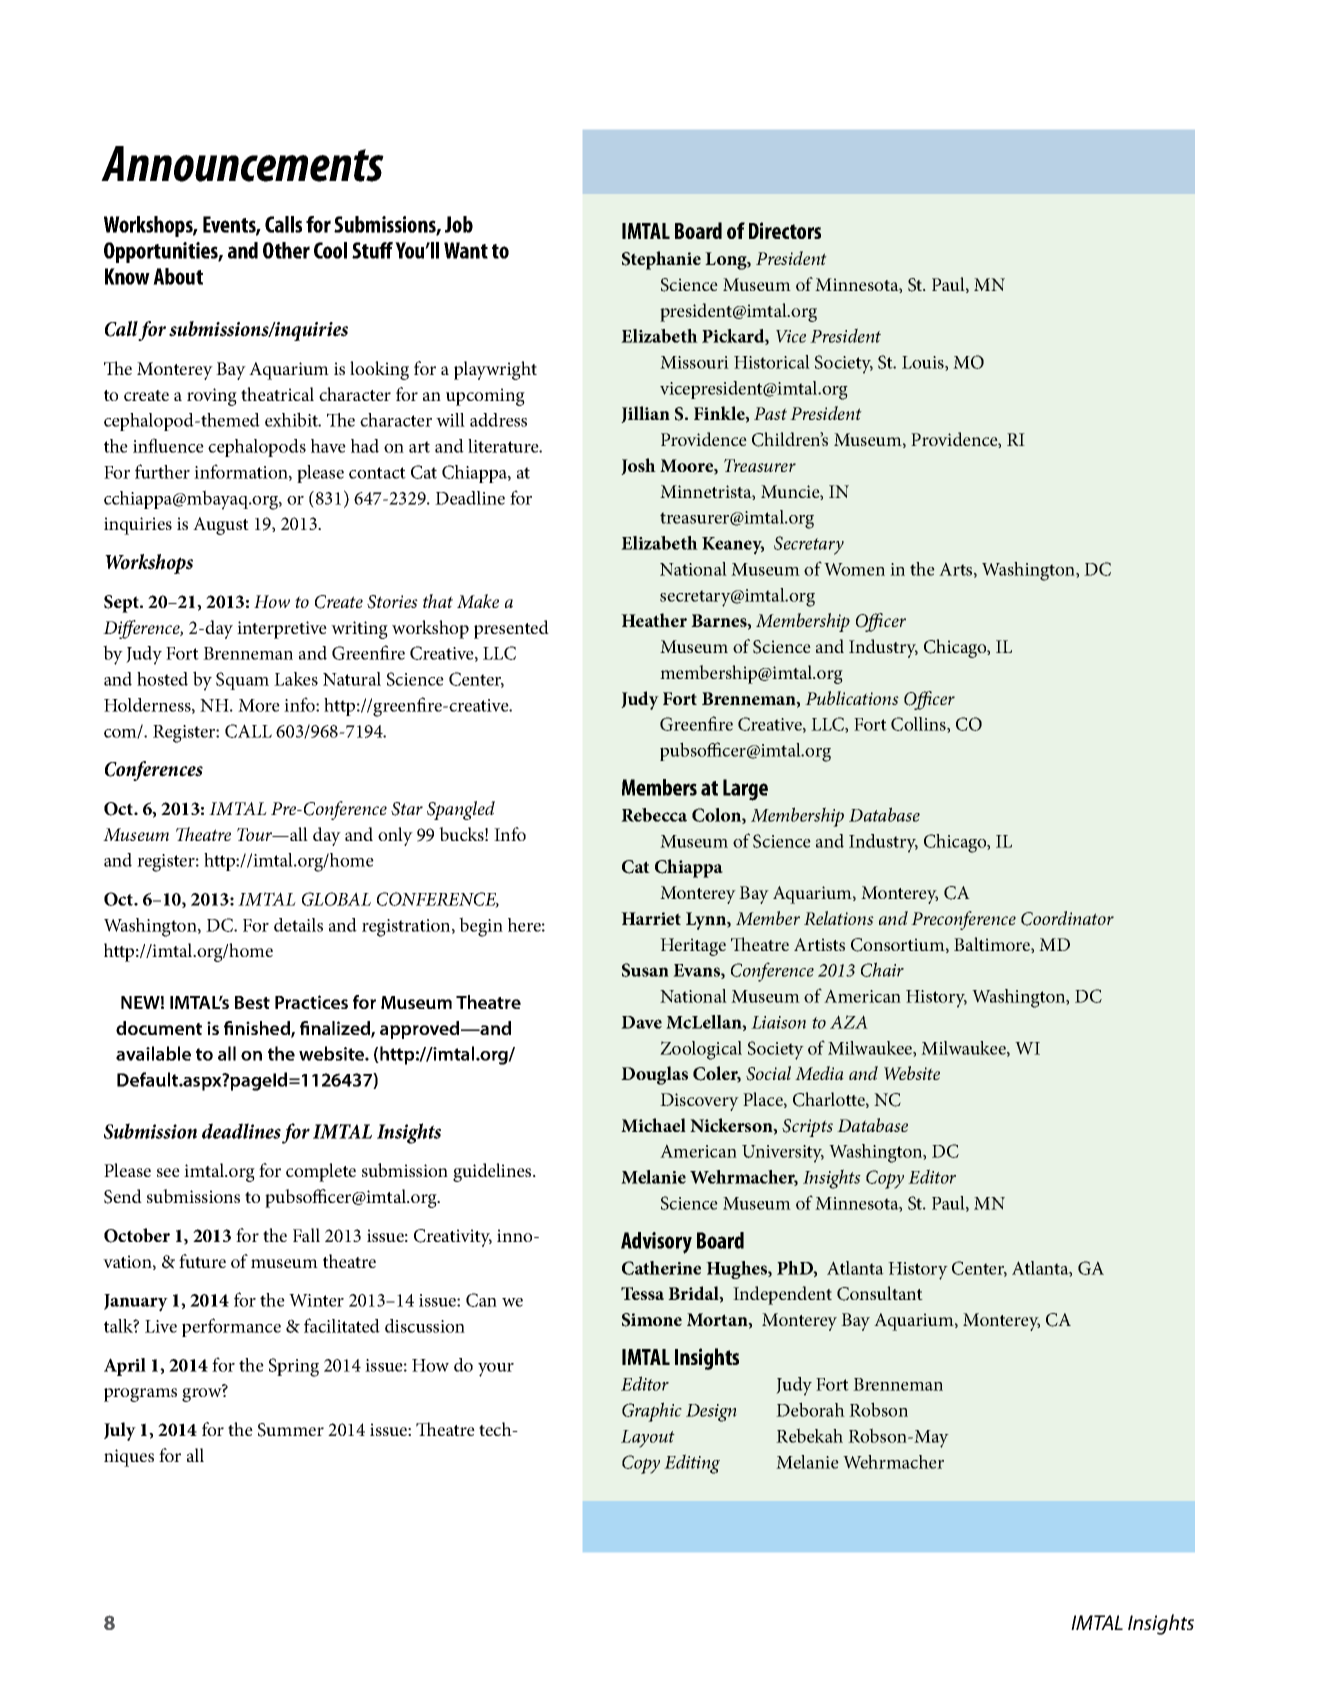  I want to click on Stephanie, so click(661, 260).
